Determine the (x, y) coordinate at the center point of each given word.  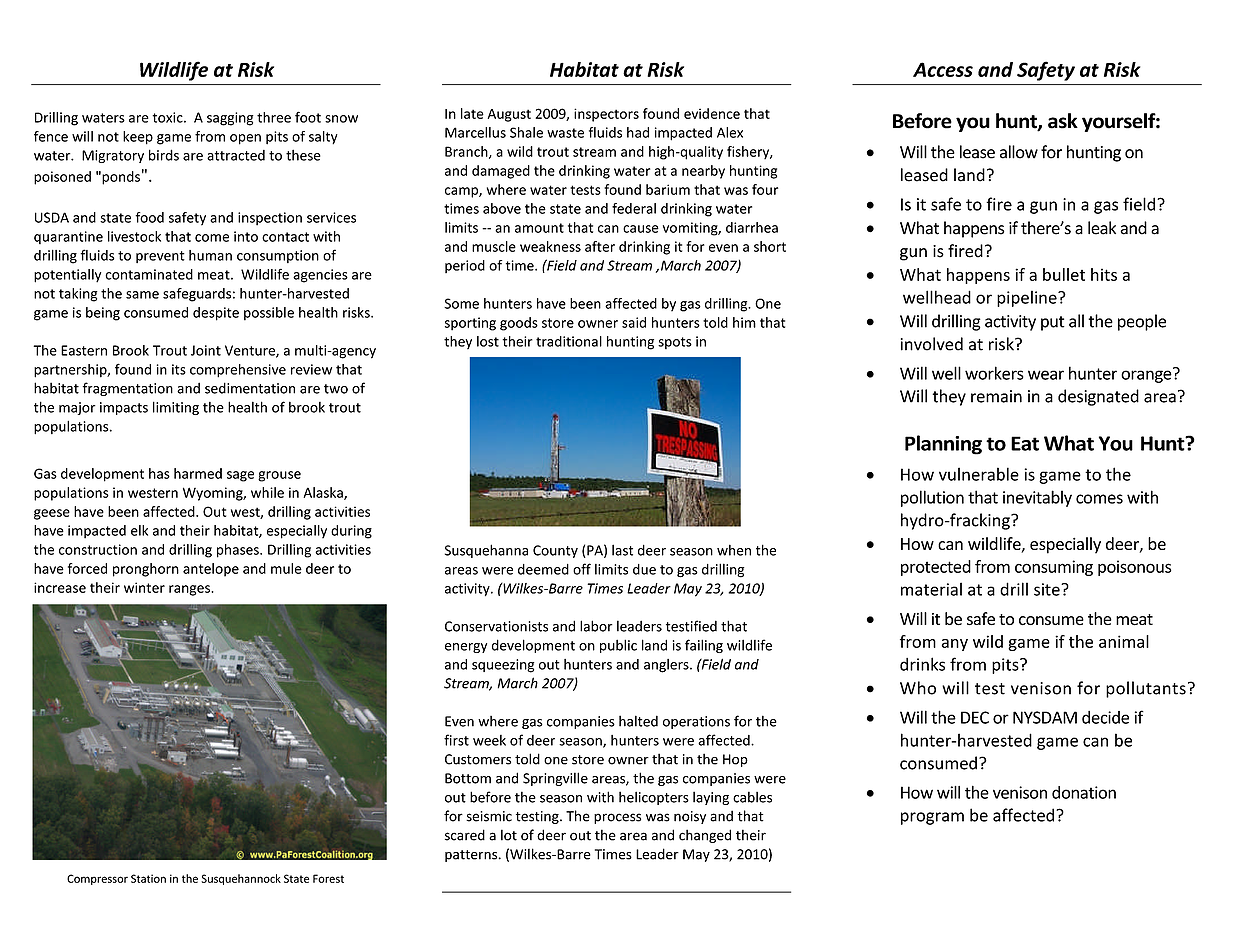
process (617, 818)
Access (943, 69)
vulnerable (979, 474)
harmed (198, 473)
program (932, 818)
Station (148, 878)
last (622, 550)
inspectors (606, 115)
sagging (230, 119)
